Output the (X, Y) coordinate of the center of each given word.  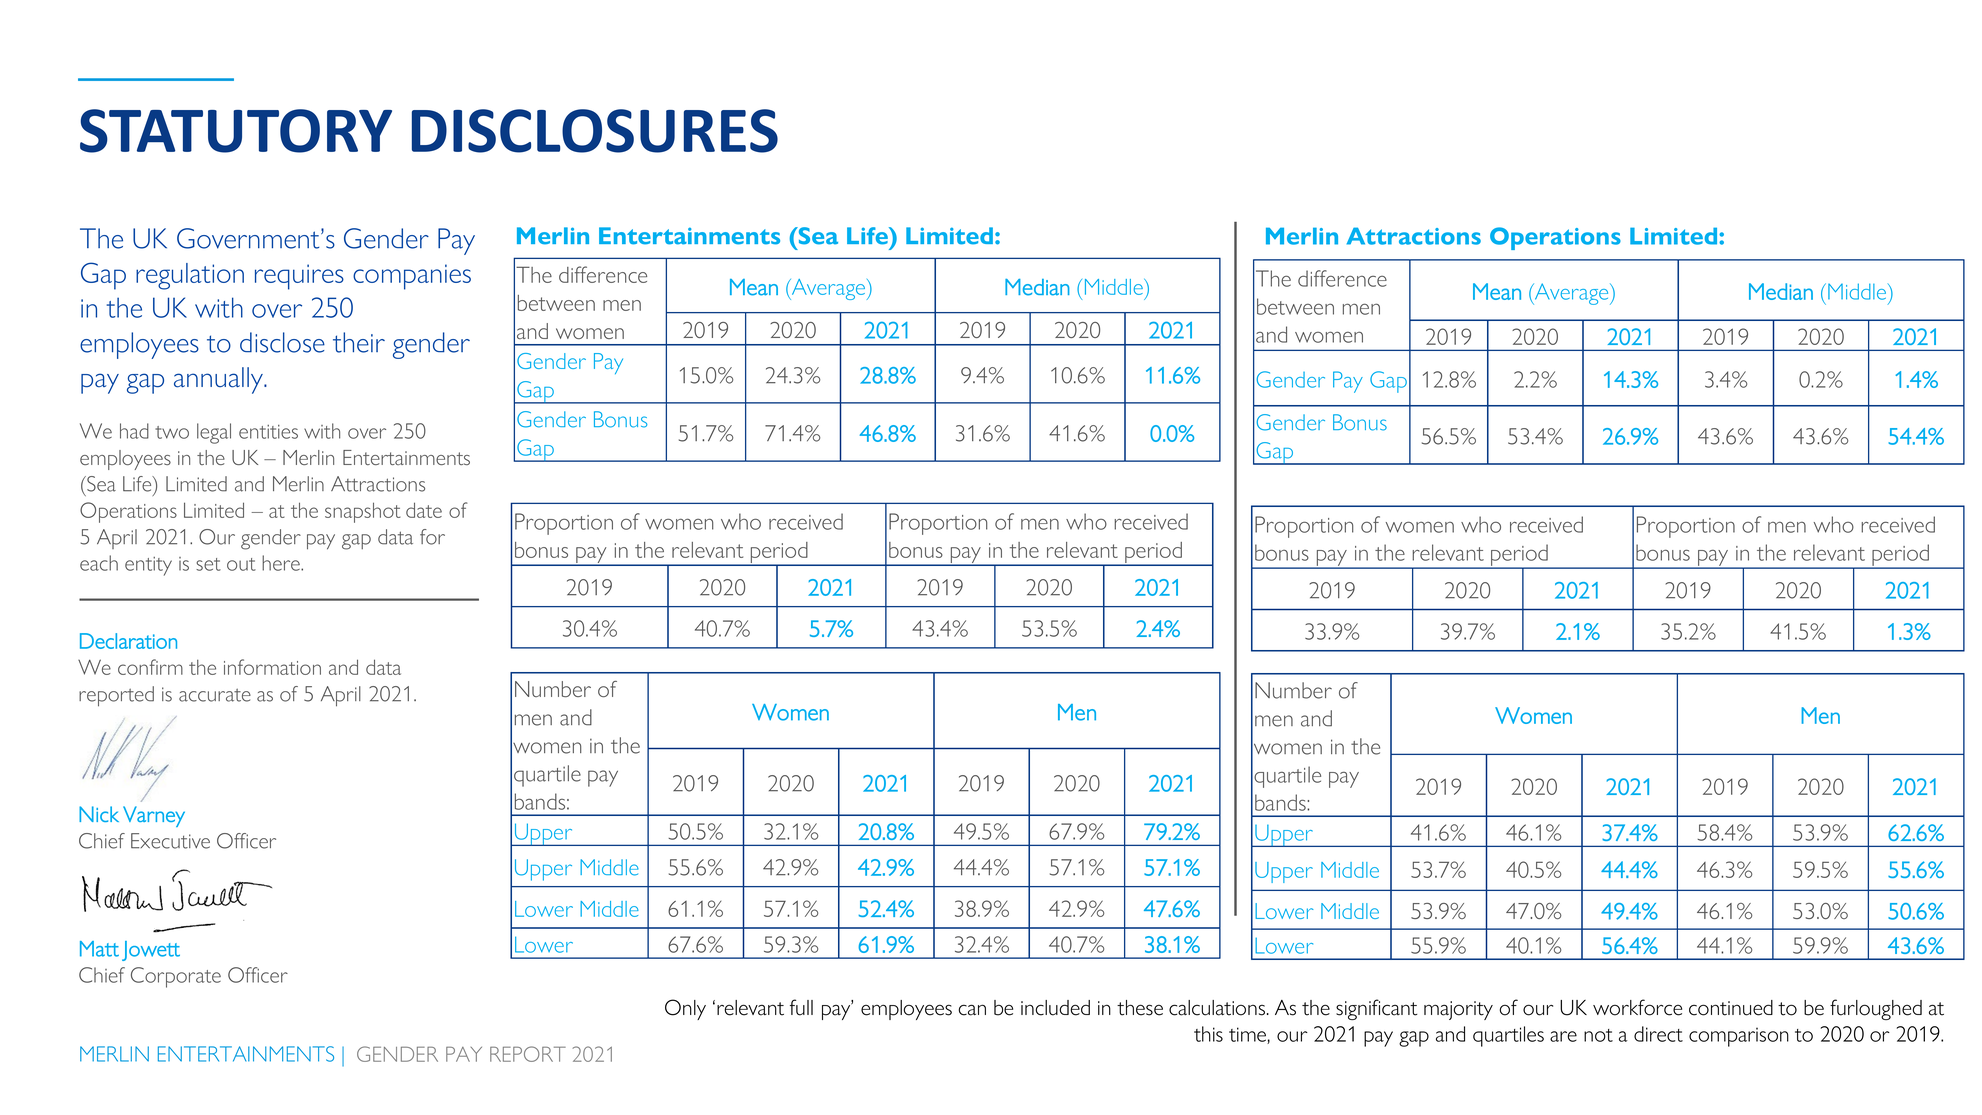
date (424, 510)
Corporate (176, 977)
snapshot (363, 512)
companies (412, 277)
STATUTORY (236, 131)
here (282, 563)
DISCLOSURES (595, 131)
